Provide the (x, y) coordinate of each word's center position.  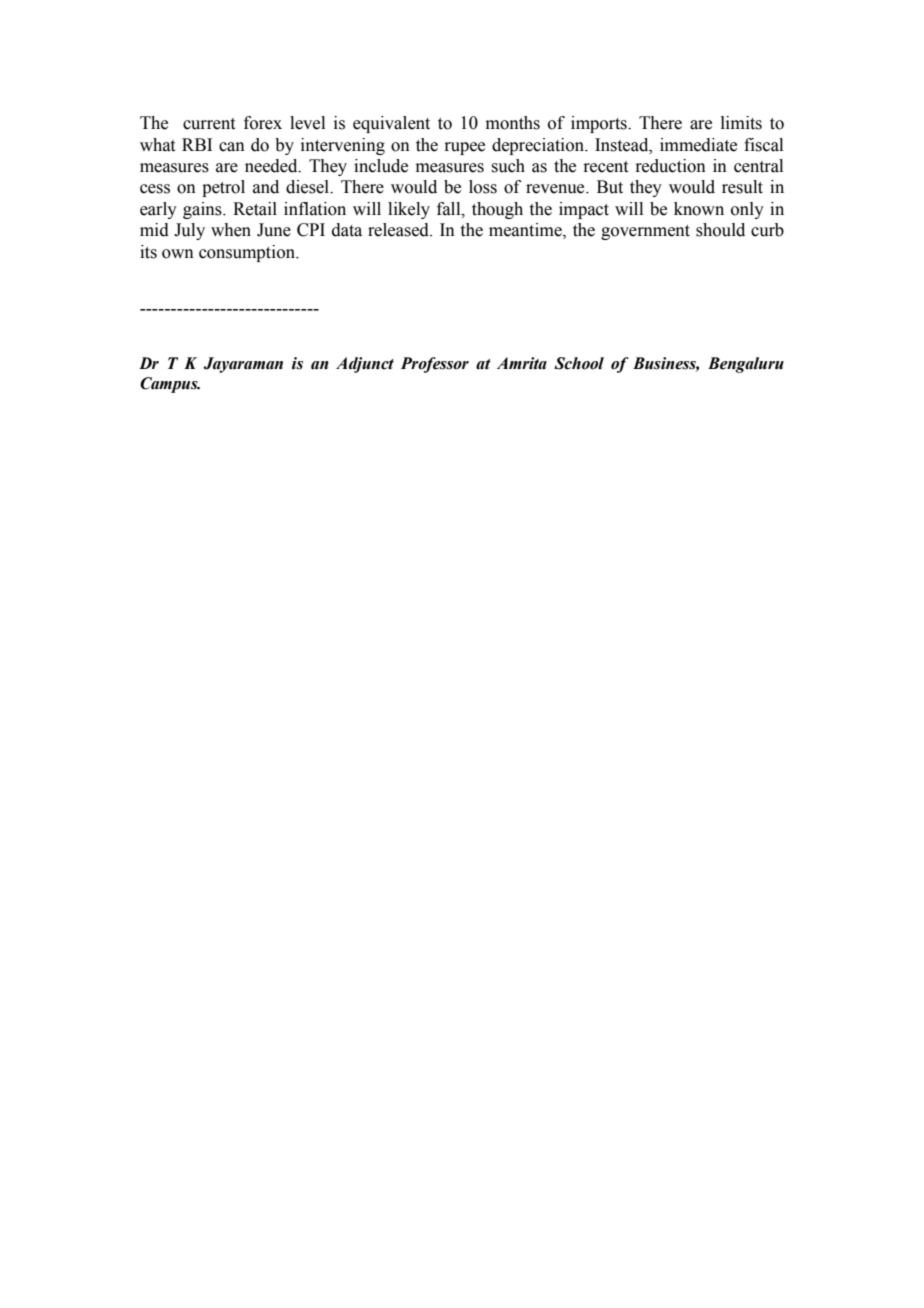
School (579, 363)
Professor (435, 365)
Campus (170, 385)
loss (483, 187)
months (513, 123)
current (209, 124)
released (399, 230)
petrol (223, 188)
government (645, 232)
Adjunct (365, 365)
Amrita (522, 363)
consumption (248, 253)
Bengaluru (746, 365)
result (742, 187)
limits (741, 123)
